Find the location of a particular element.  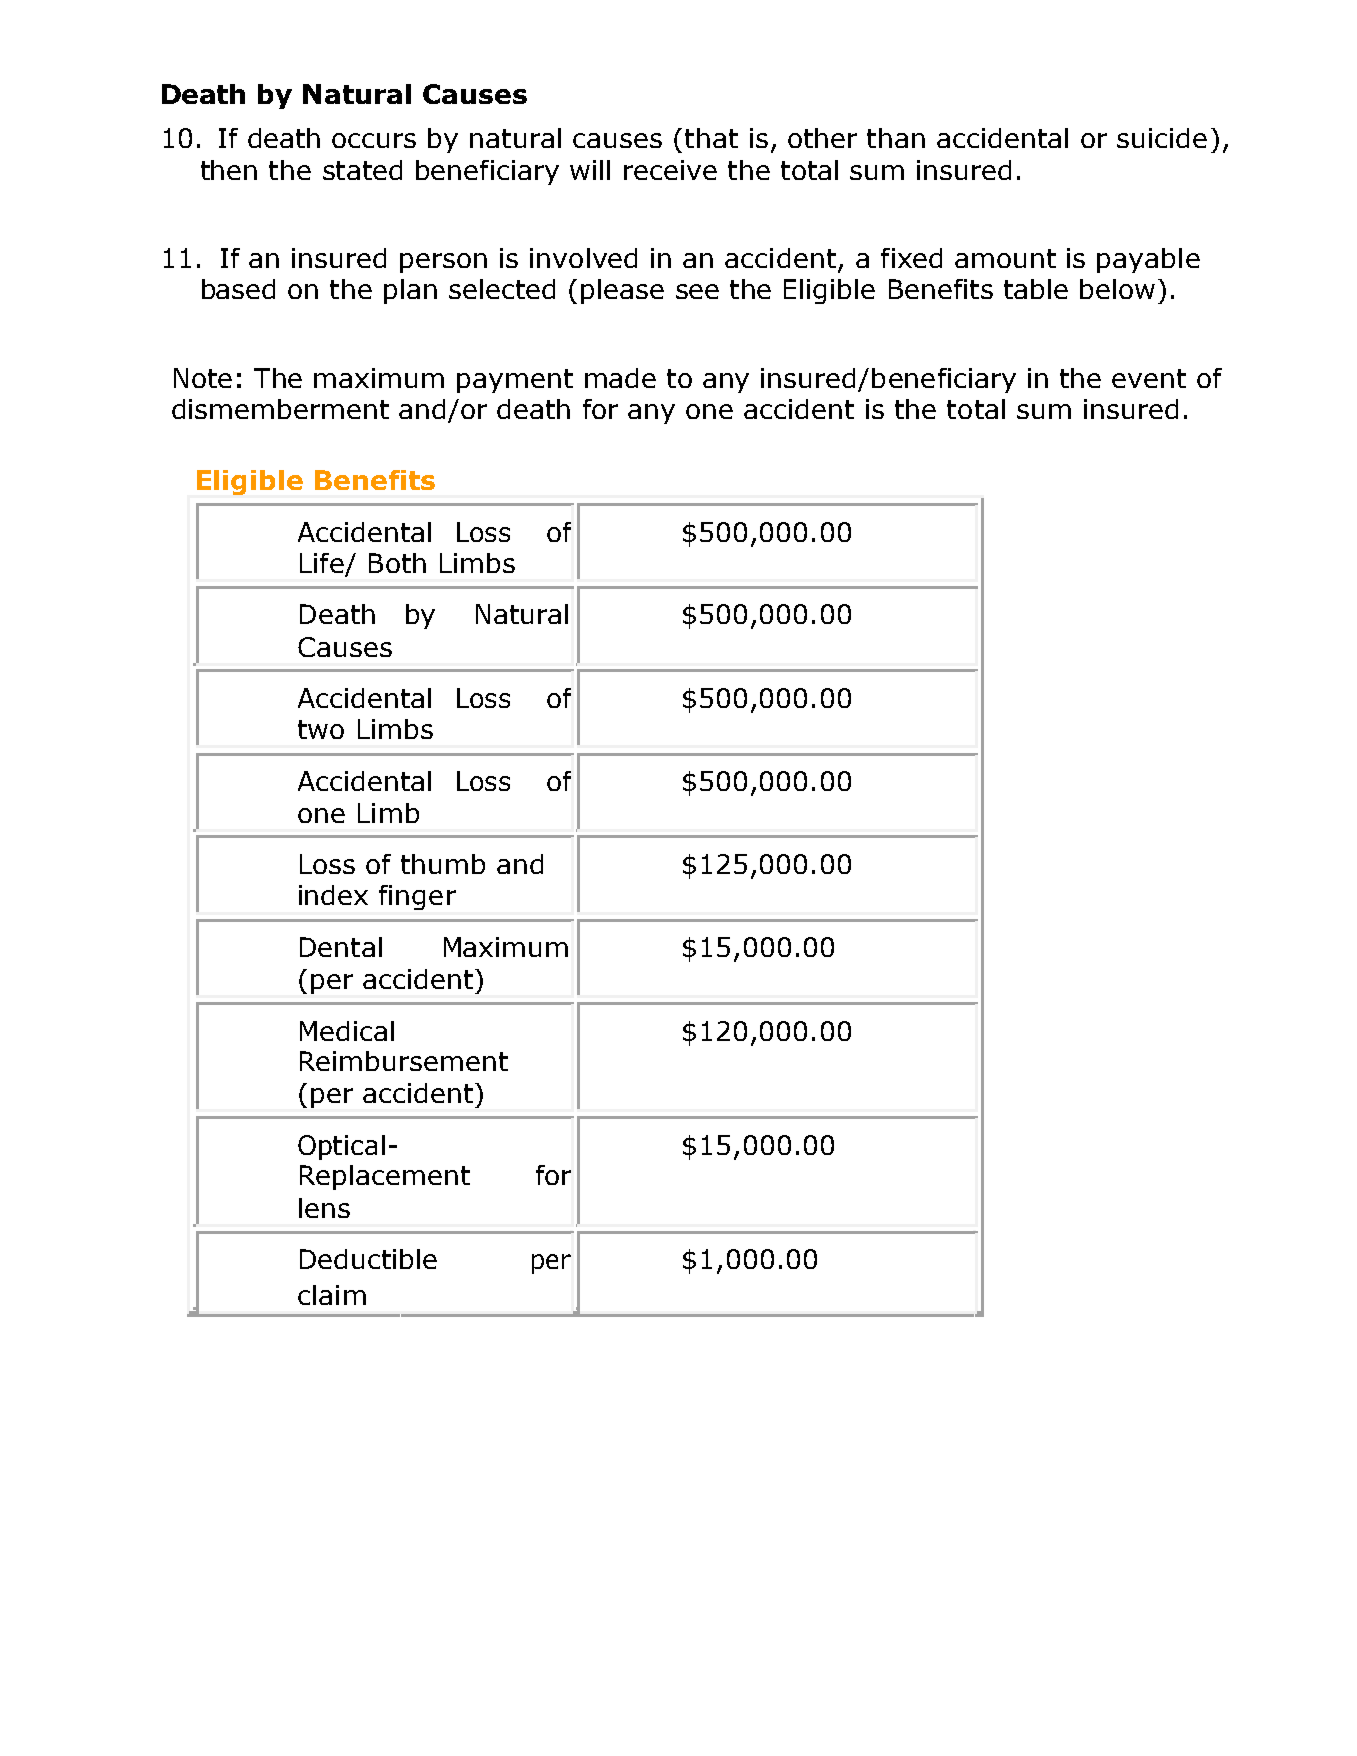

stated is located at coordinates (362, 170).
